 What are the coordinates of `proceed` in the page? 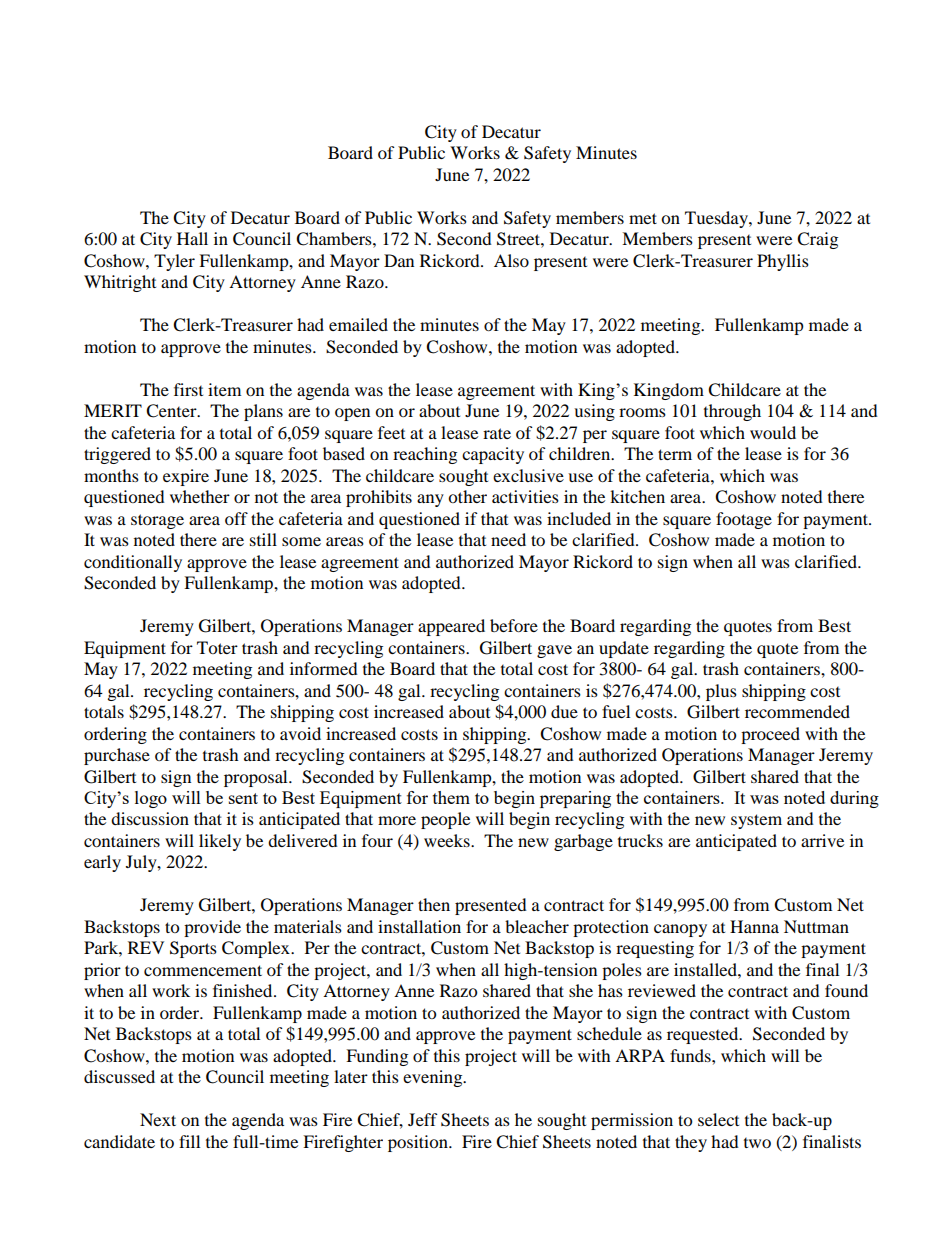 It's located at (770, 735).
